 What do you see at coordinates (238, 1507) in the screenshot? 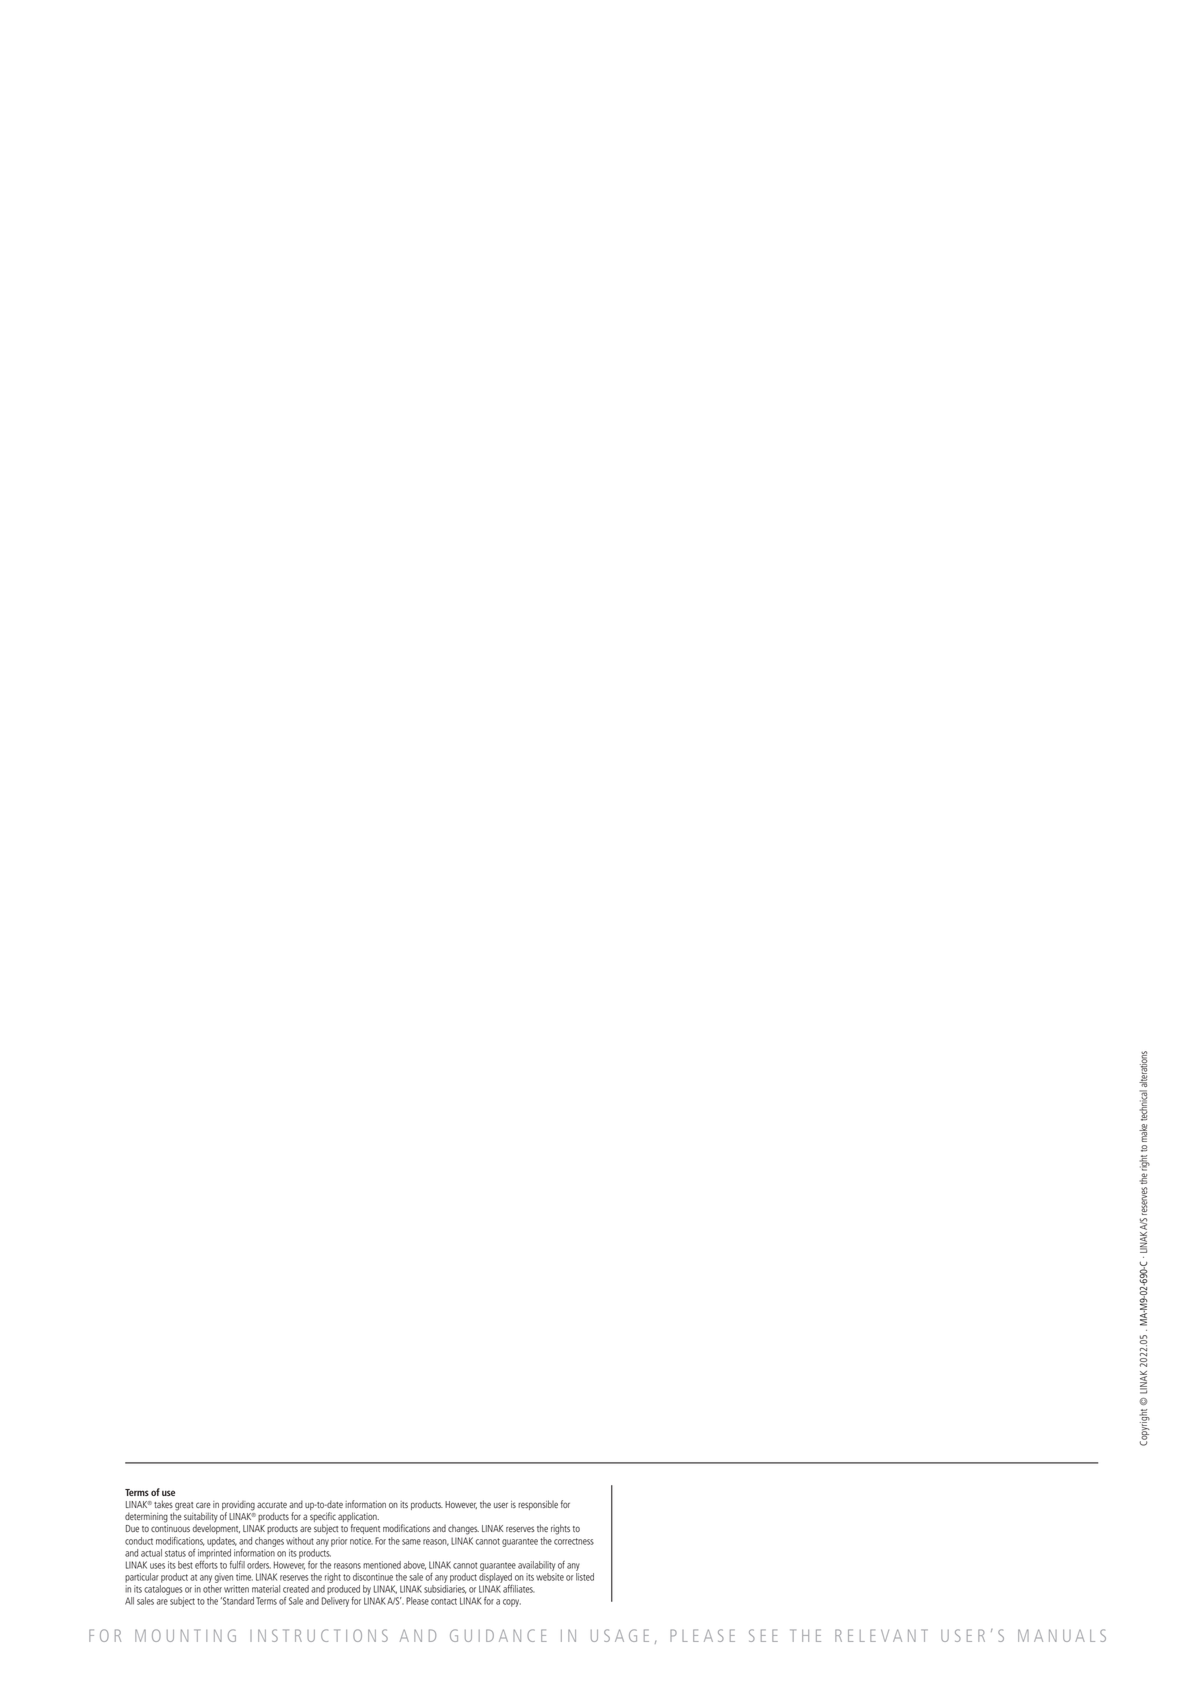
I see `providing` at bounding box center [238, 1507].
